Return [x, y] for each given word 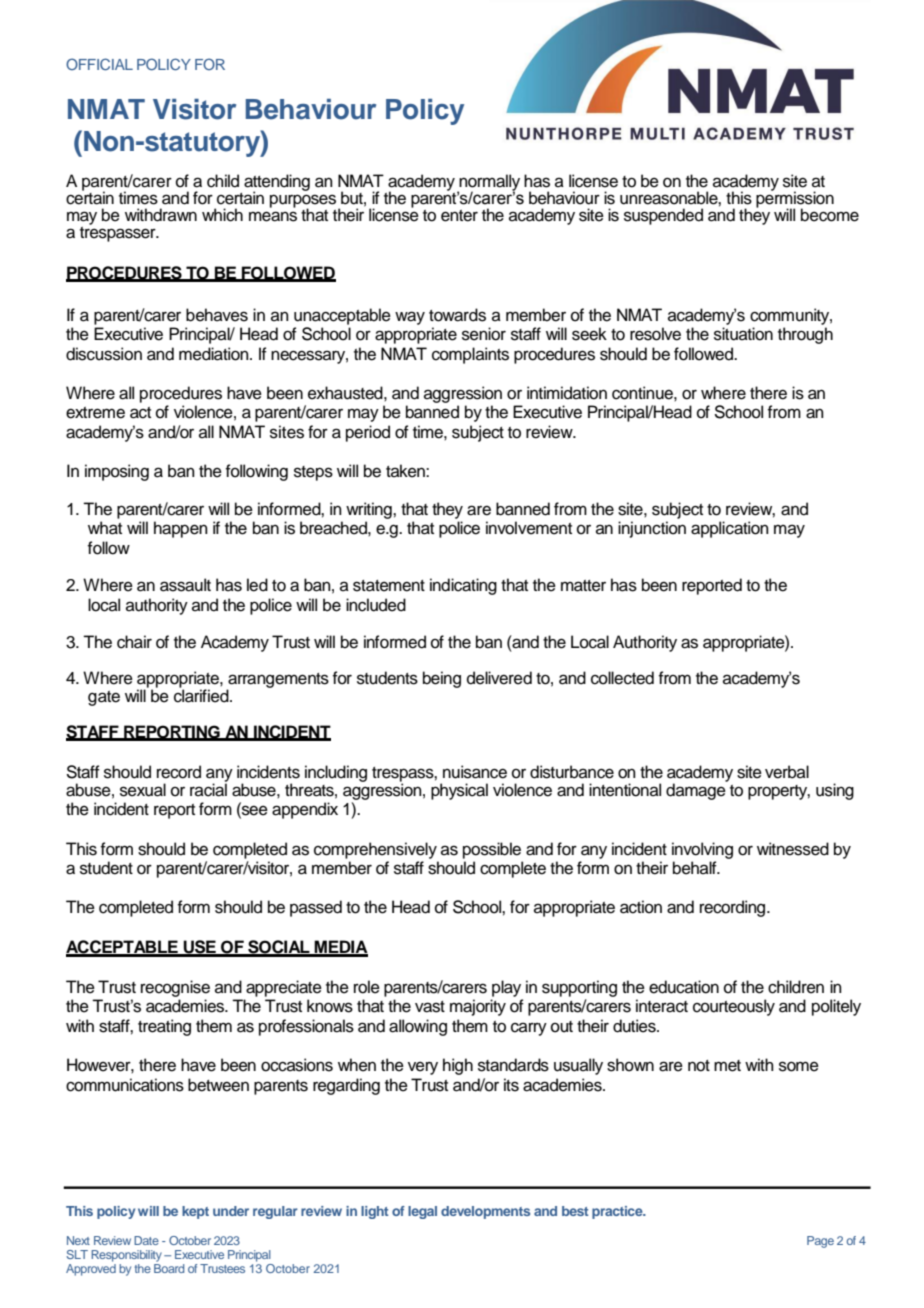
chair [134, 642]
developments [485, 1212]
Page [820, 1242]
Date [146, 1240]
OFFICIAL [99, 64]
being [442, 679]
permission [795, 200]
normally [488, 183]
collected [622, 678]
